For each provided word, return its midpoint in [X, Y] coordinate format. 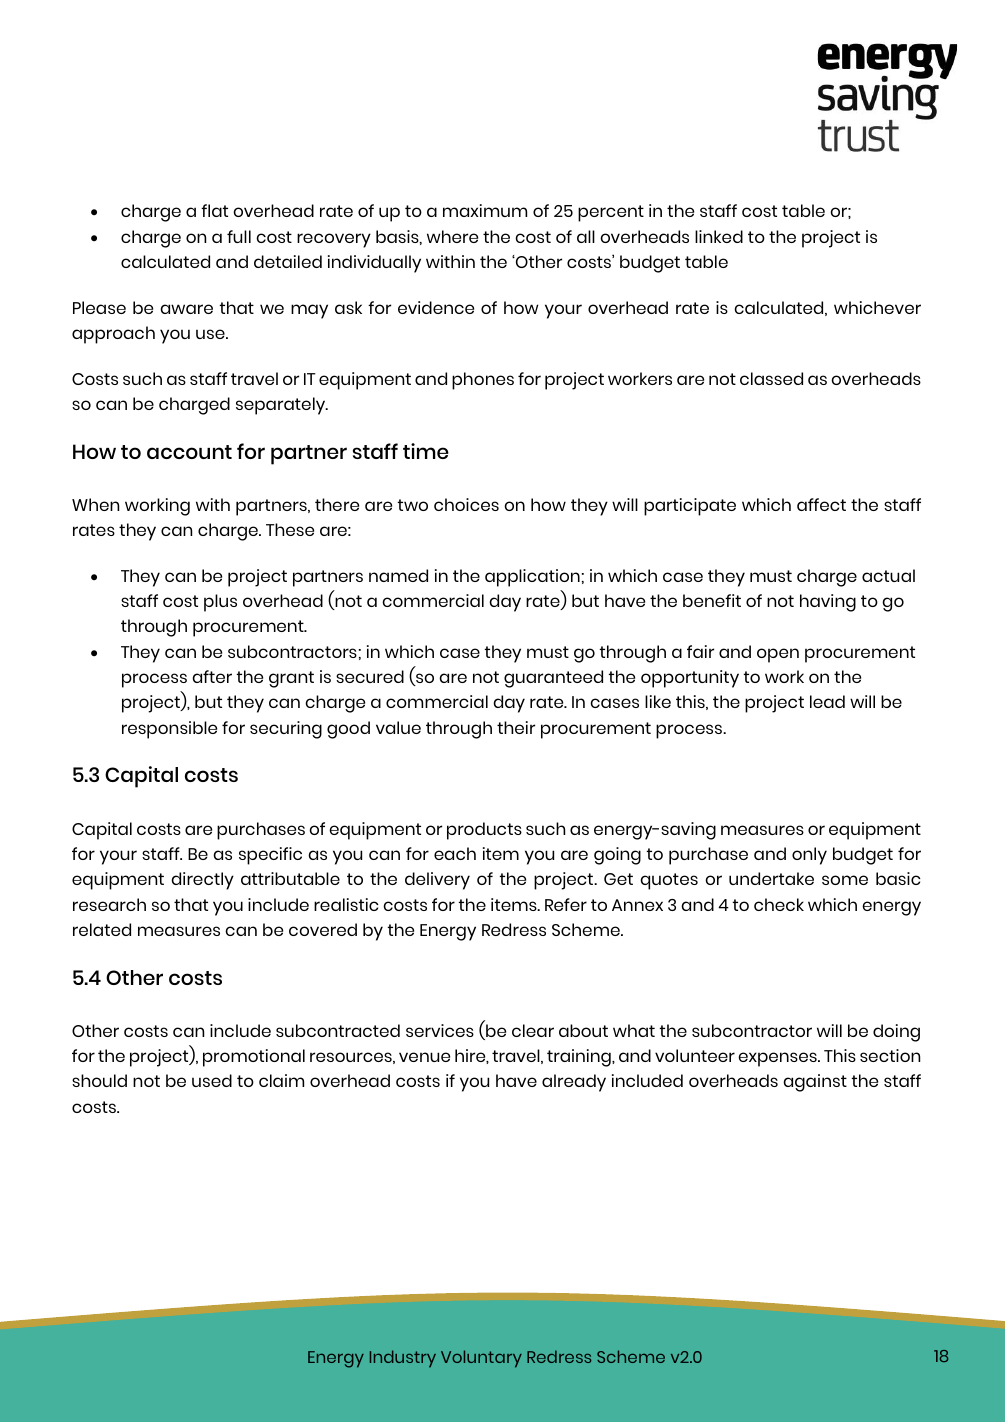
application [532, 578]
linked [719, 236]
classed [771, 378]
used [212, 1080]
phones [483, 381]
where [452, 236]
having [828, 603]
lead [827, 701]
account [189, 452]
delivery [437, 881]
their [516, 727]
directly [202, 881]
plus [220, 603]
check [779, 904]
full [239, 236]
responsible [169, 730]
